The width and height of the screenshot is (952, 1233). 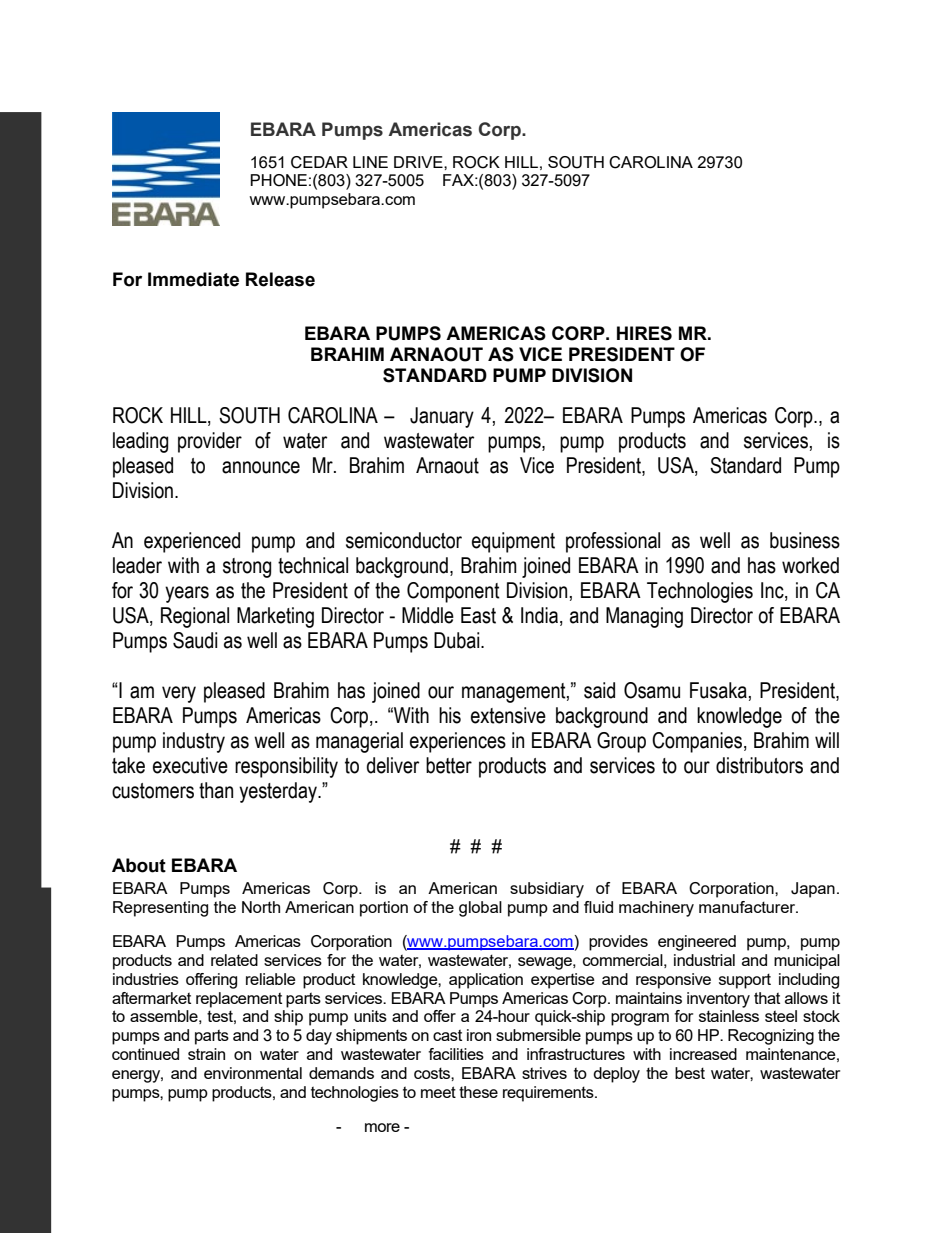 What do you see at coordinates (195, 640) in the screenshot?
I see `Saudi` at bounding box center [195, 640].
